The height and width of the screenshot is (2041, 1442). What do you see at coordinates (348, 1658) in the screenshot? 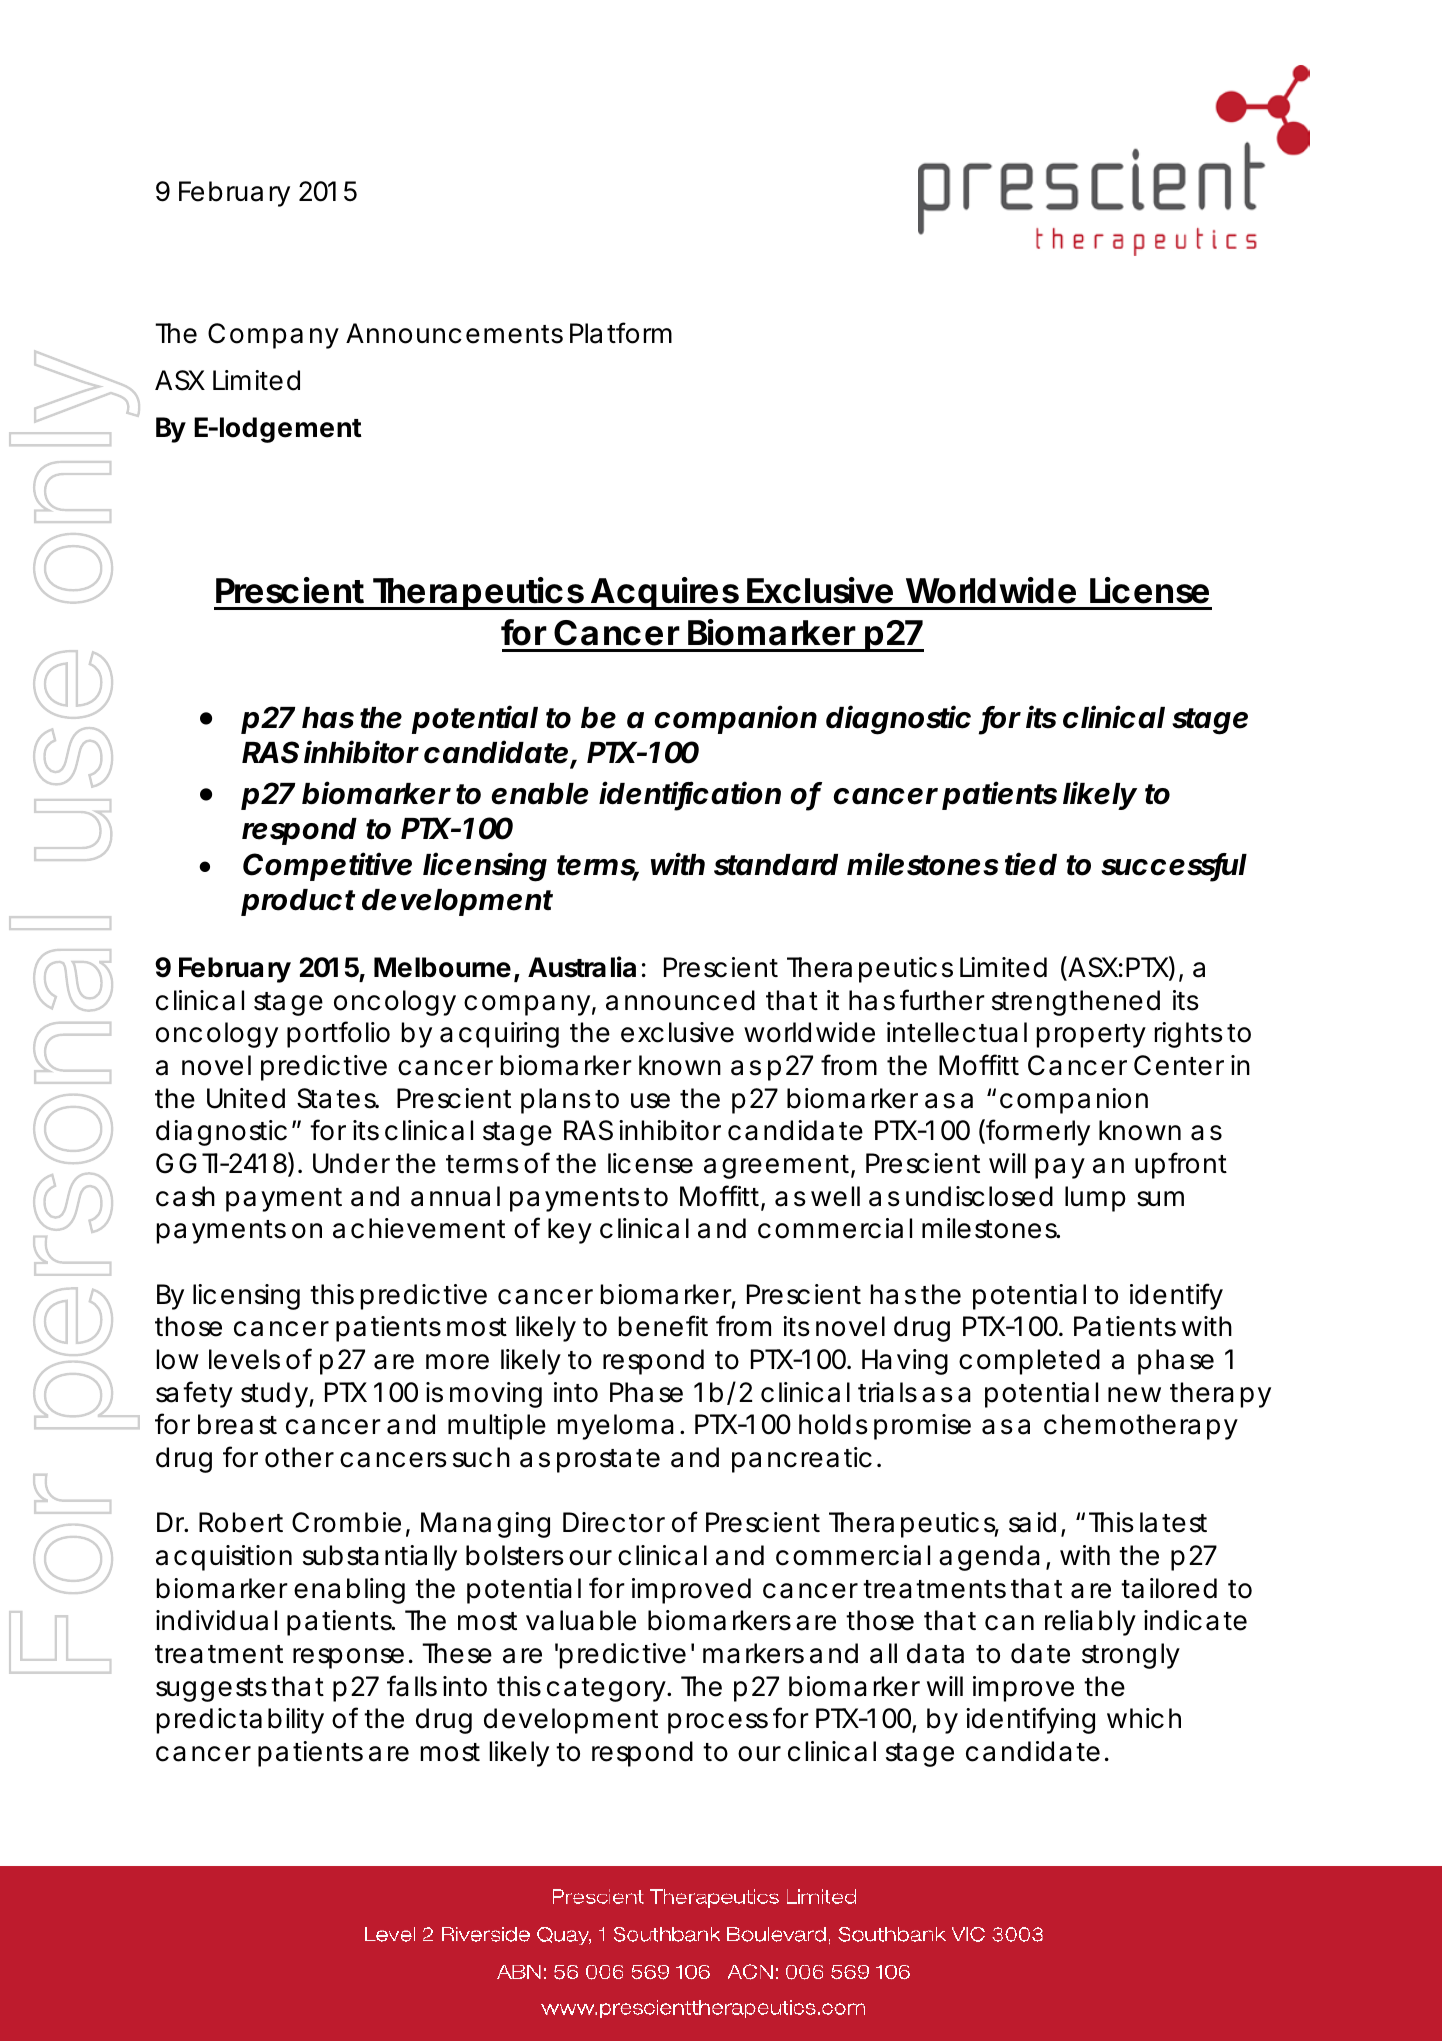
I see `response` at bounding box center [348, 1658].
